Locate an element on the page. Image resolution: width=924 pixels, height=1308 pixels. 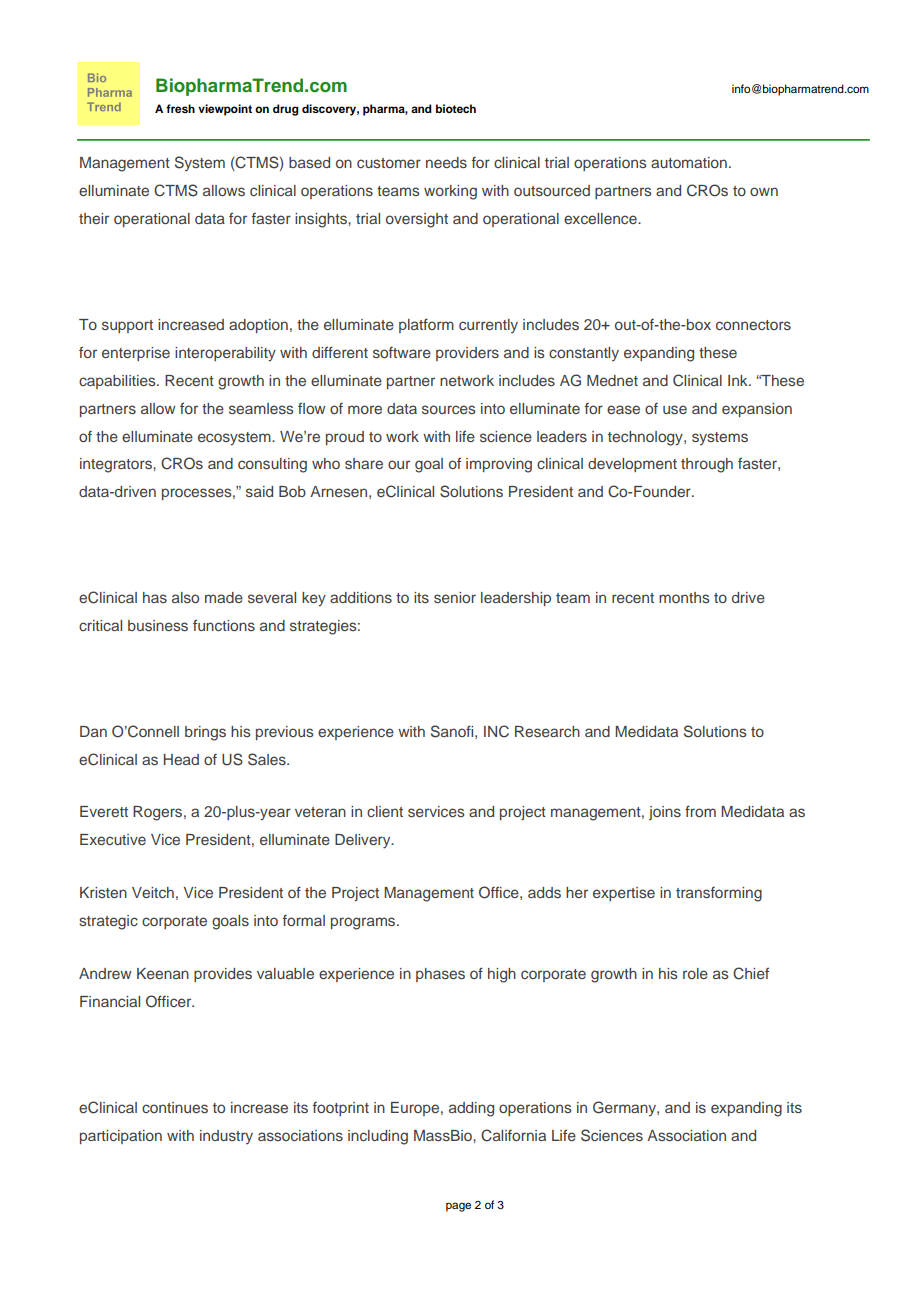
sources is located at coordinates (448, 409).
